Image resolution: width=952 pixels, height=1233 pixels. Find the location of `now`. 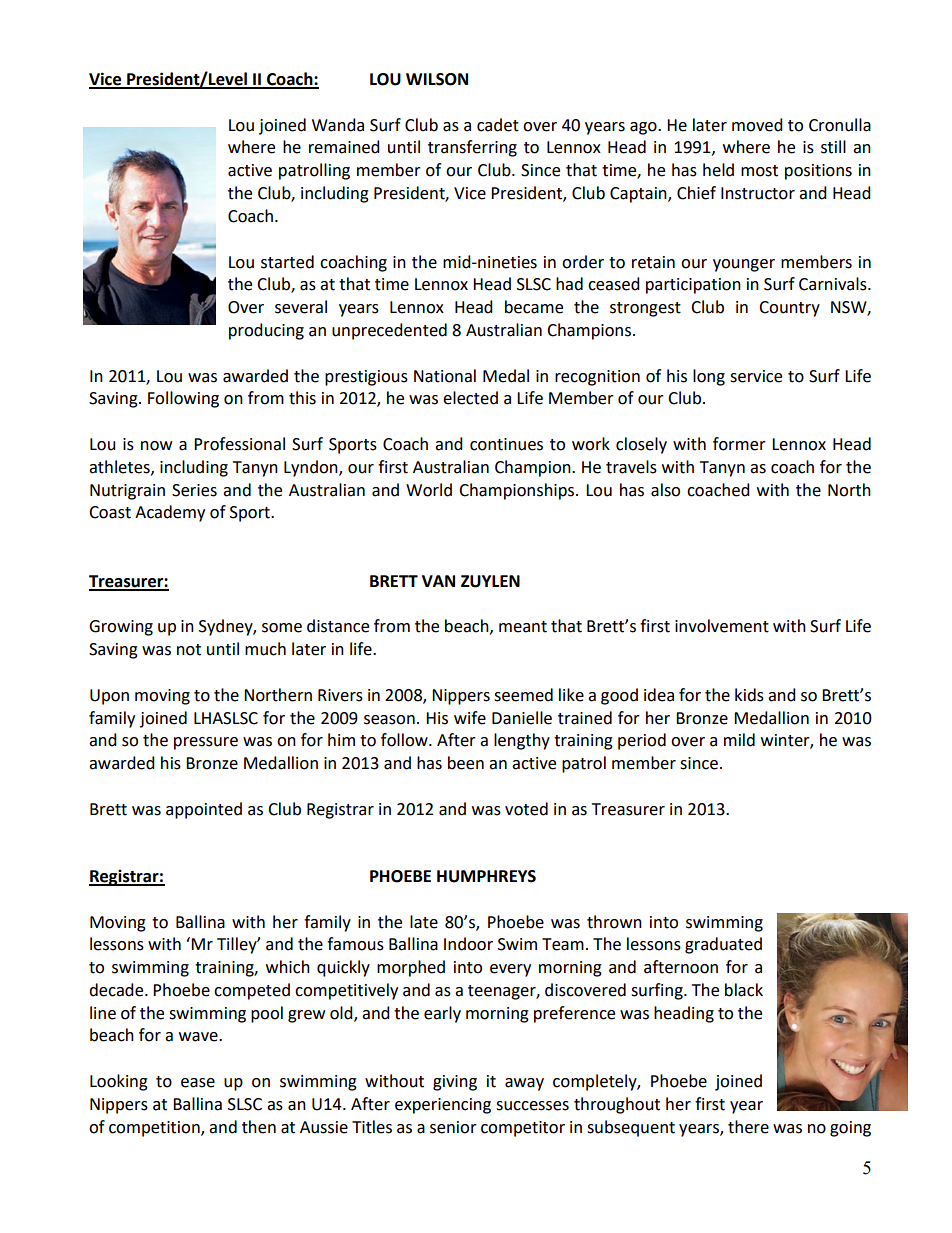

now is located at coordinates (156, 446).
